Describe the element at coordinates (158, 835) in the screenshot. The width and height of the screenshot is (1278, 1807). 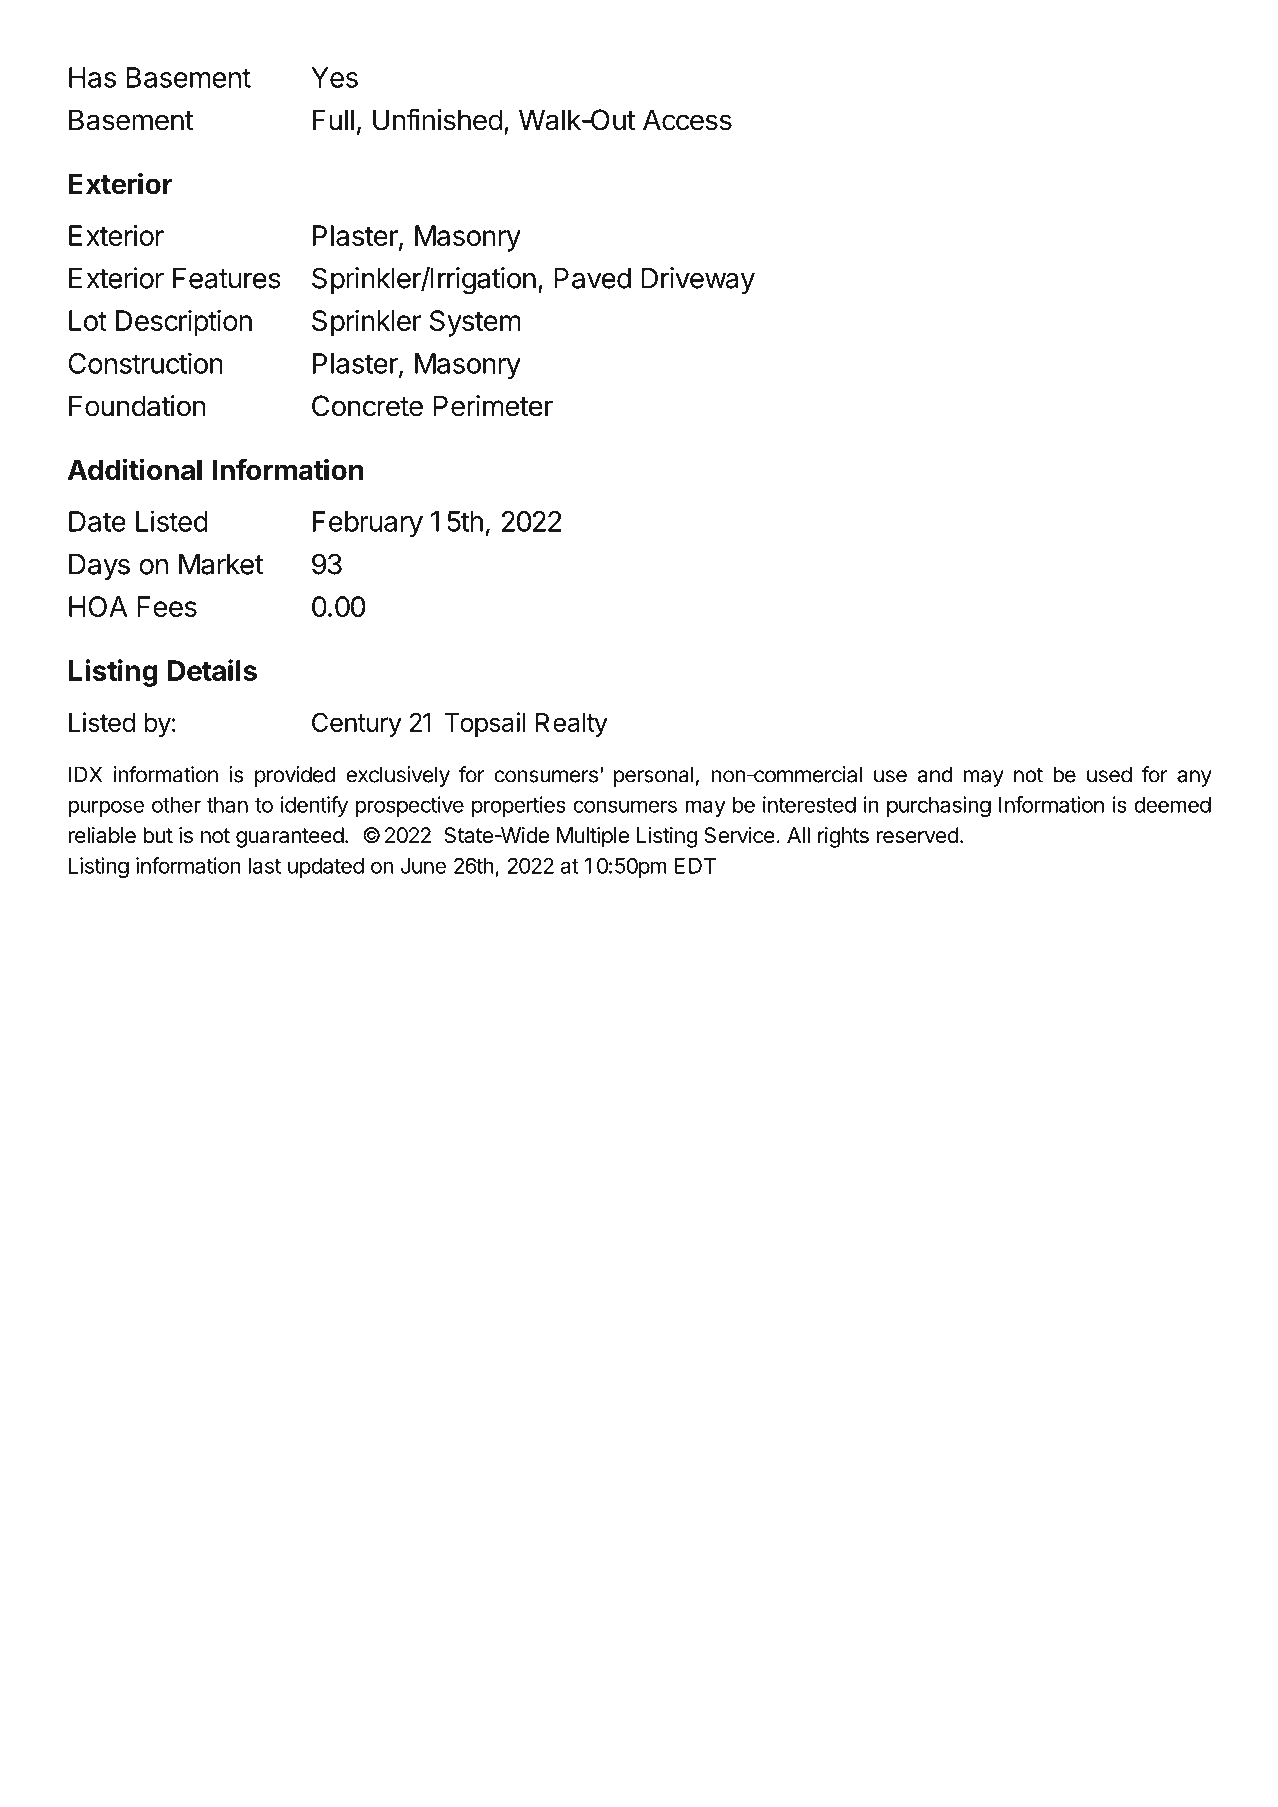
I see `but` at that location.
